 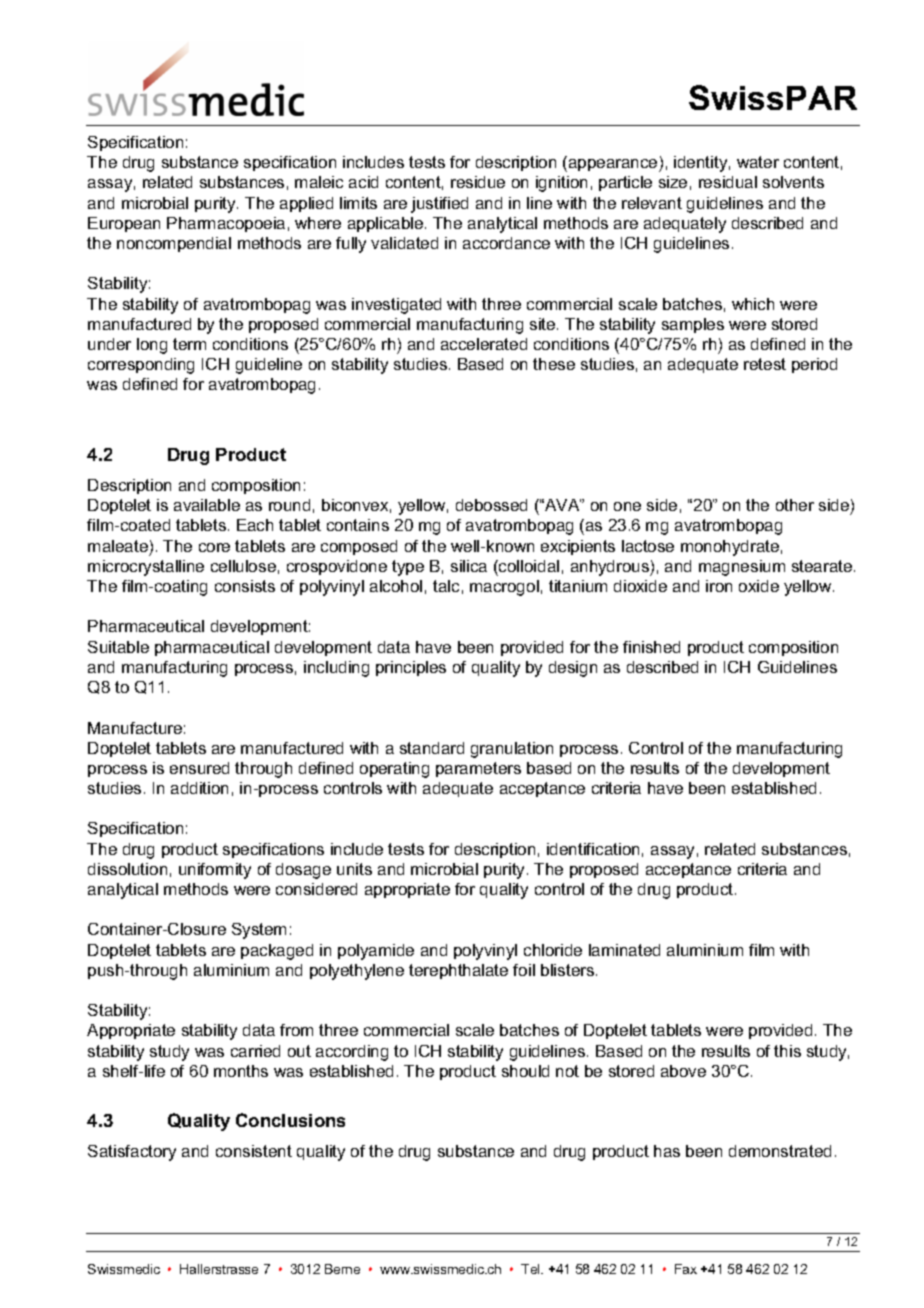 What do you see at coordinates (215, 871) in the page?
I see `uniformity` at bounding box center [215, 871].
